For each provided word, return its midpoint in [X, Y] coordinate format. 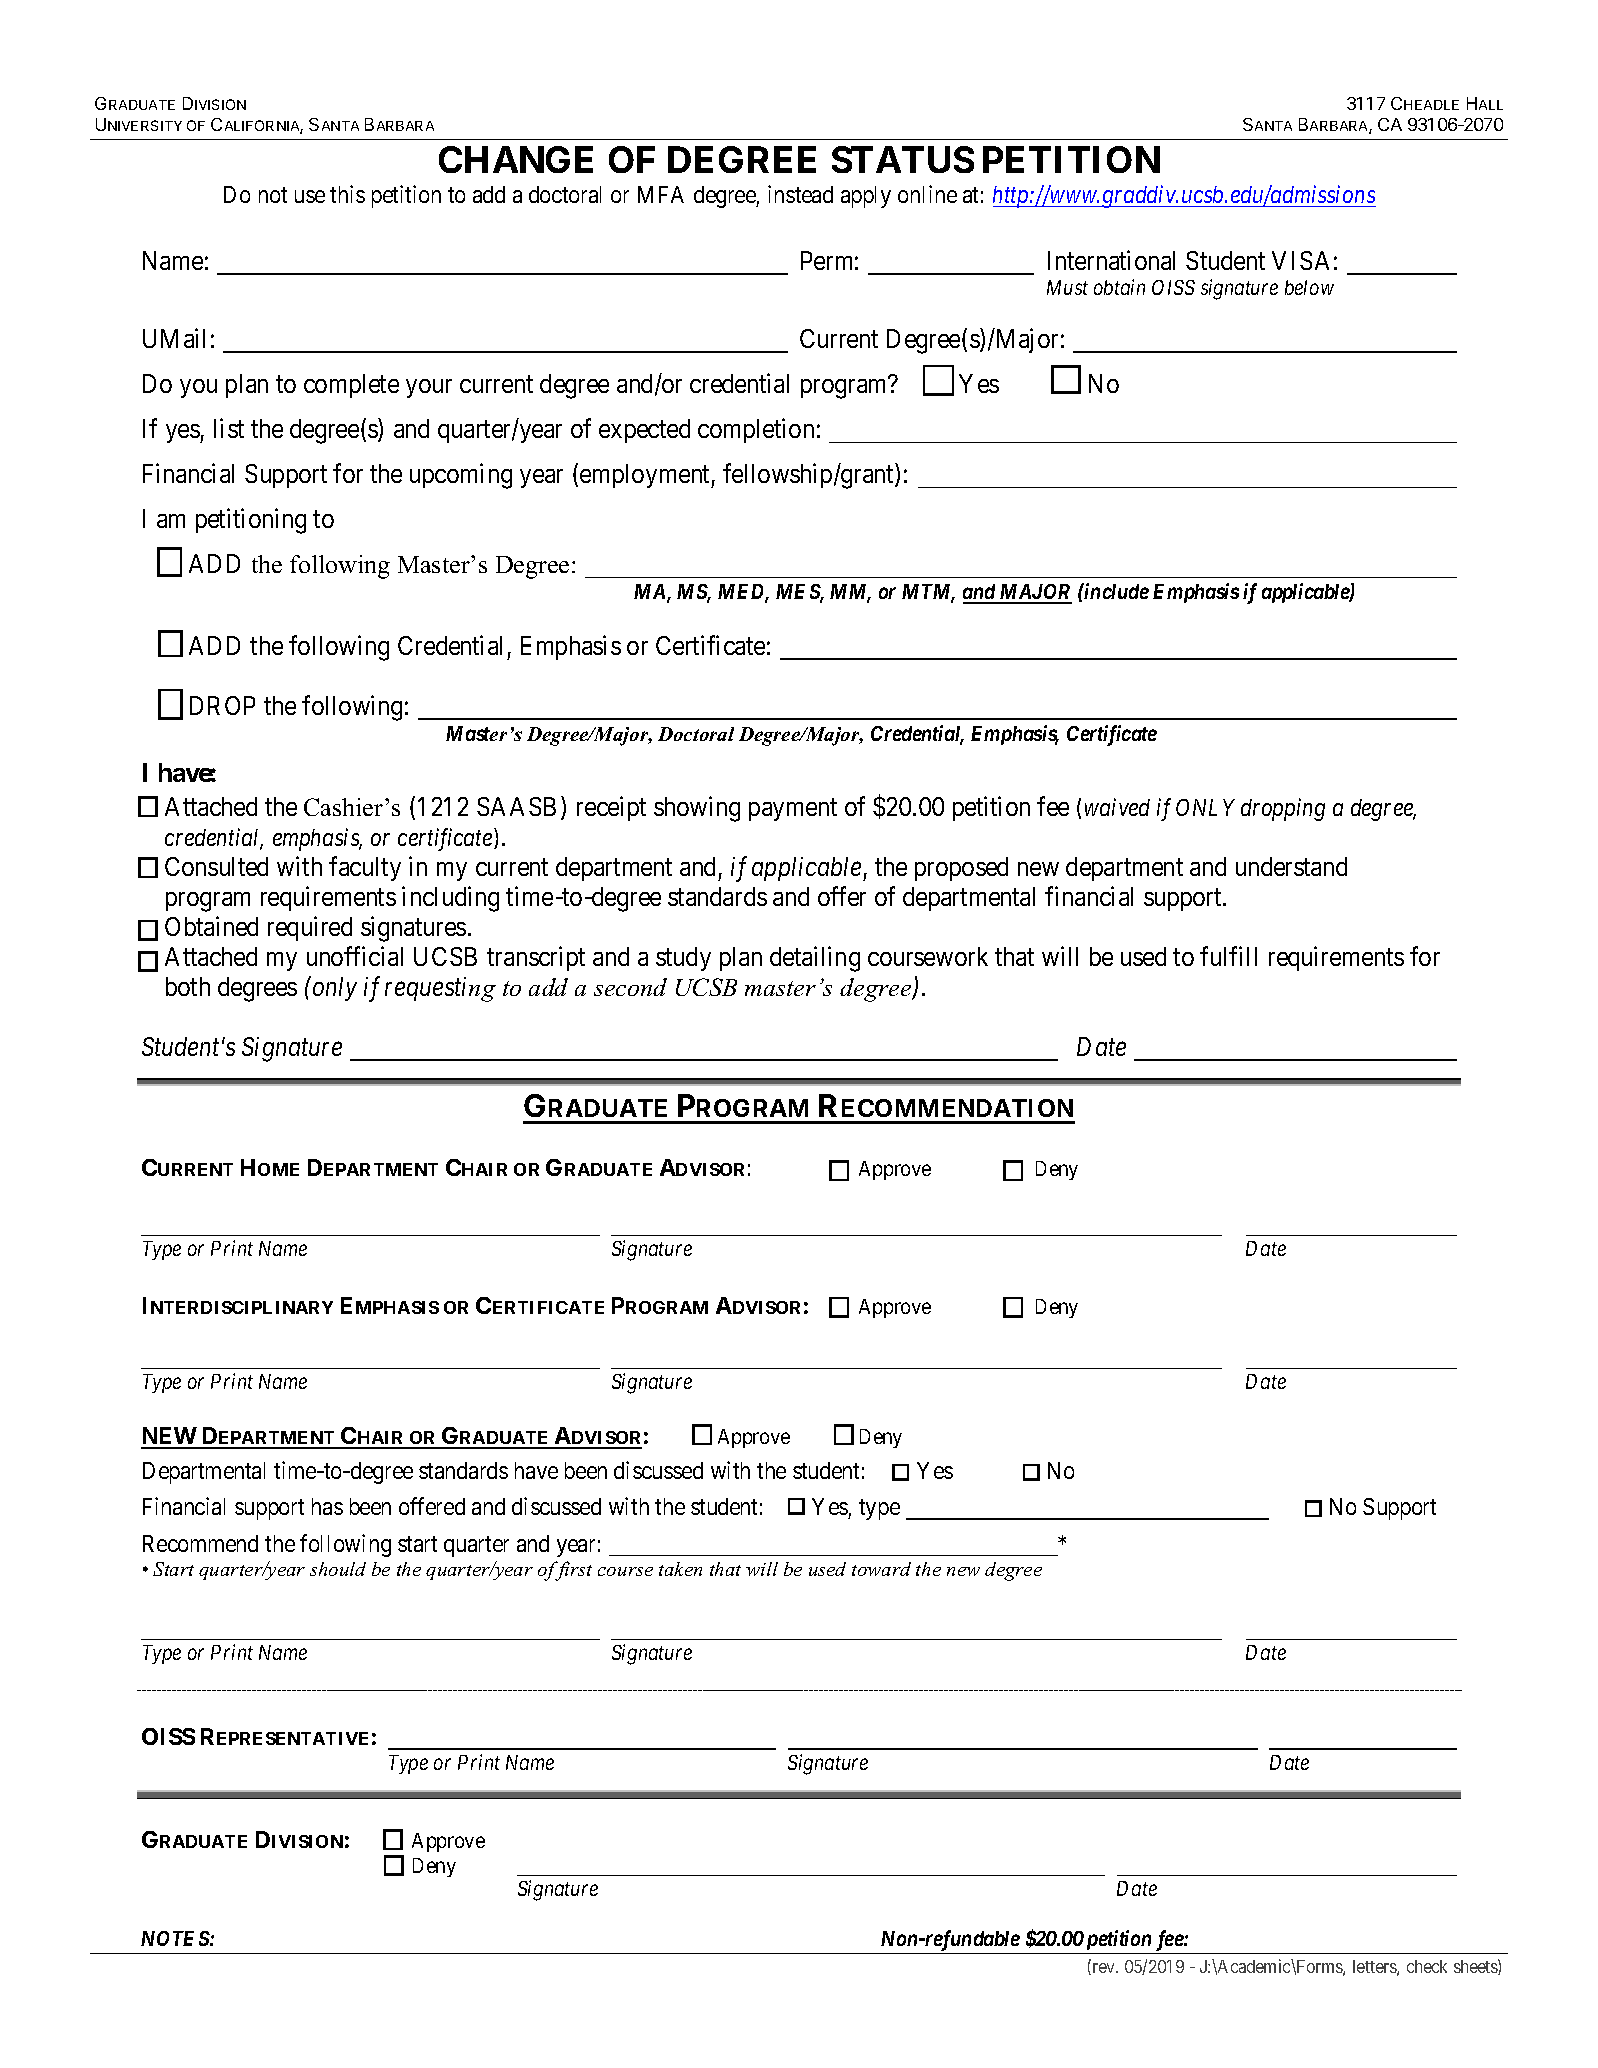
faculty [365, 868]
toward [881, 1569]
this [347, 194]
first [572, 1571]
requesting [440, 989]
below [1309, 287]
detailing [815, 959]
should [338, 1569]
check [1427, 1966]
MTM [928, 593]
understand [1291, 866]
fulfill [1228, 956]
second [630, 987]
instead [800, 194]
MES [799, 593]
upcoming [461, 476]
